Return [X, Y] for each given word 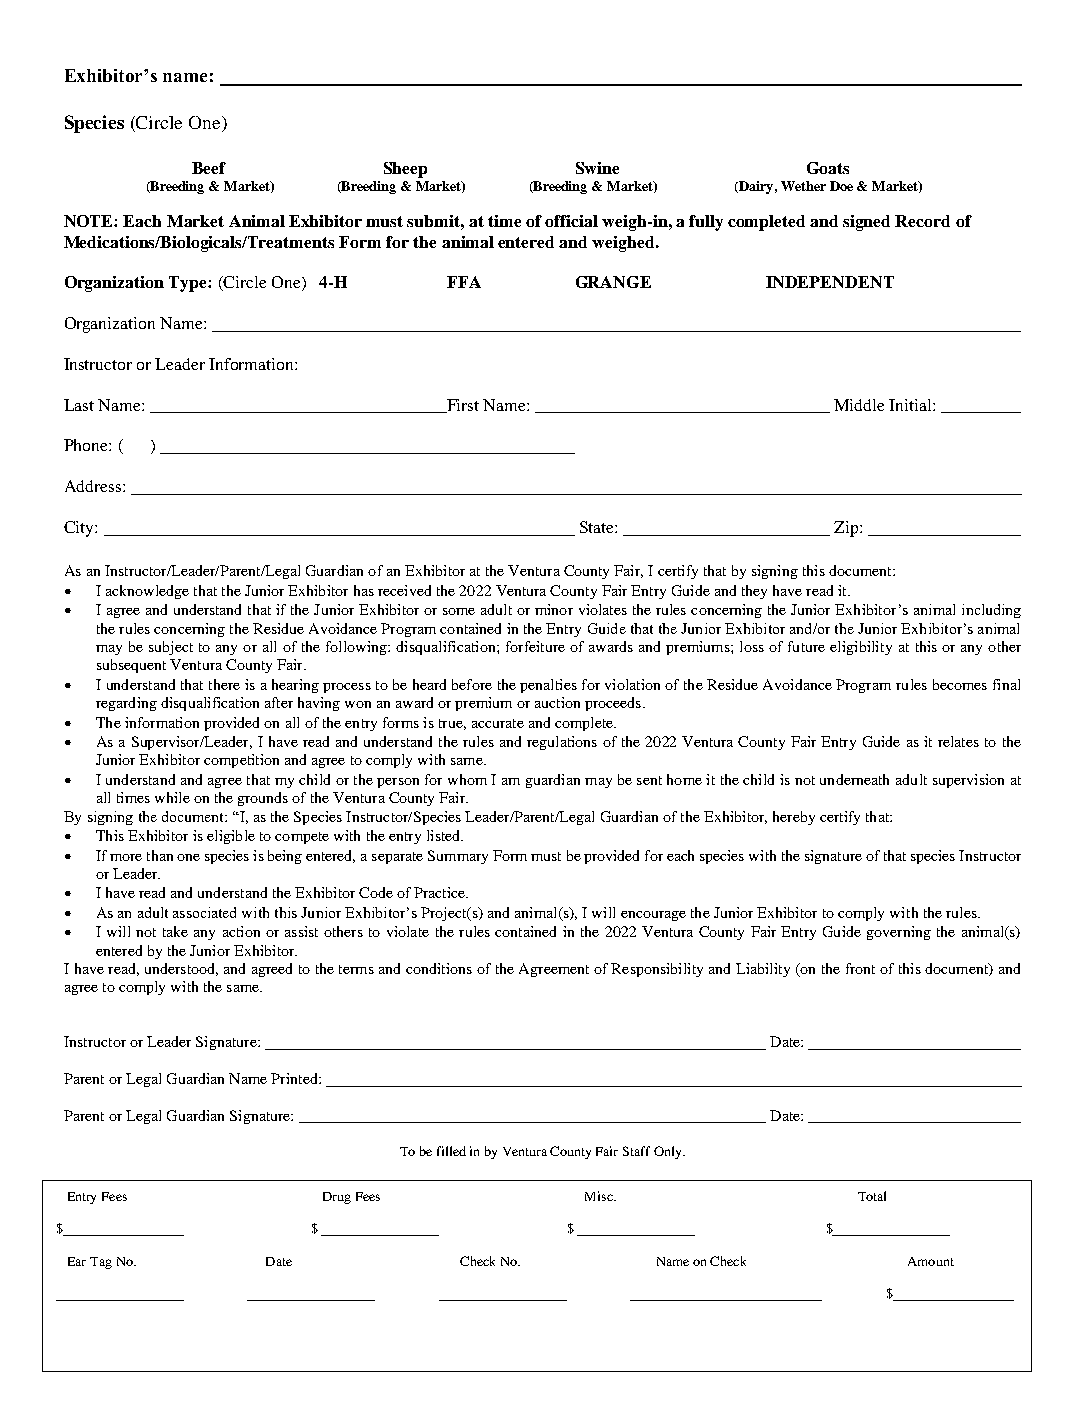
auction [557, 702]
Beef [209, 168]
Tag [101, 1263]
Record [922, 221]
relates [958, 741]
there [224, 684]
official [571, 221]
